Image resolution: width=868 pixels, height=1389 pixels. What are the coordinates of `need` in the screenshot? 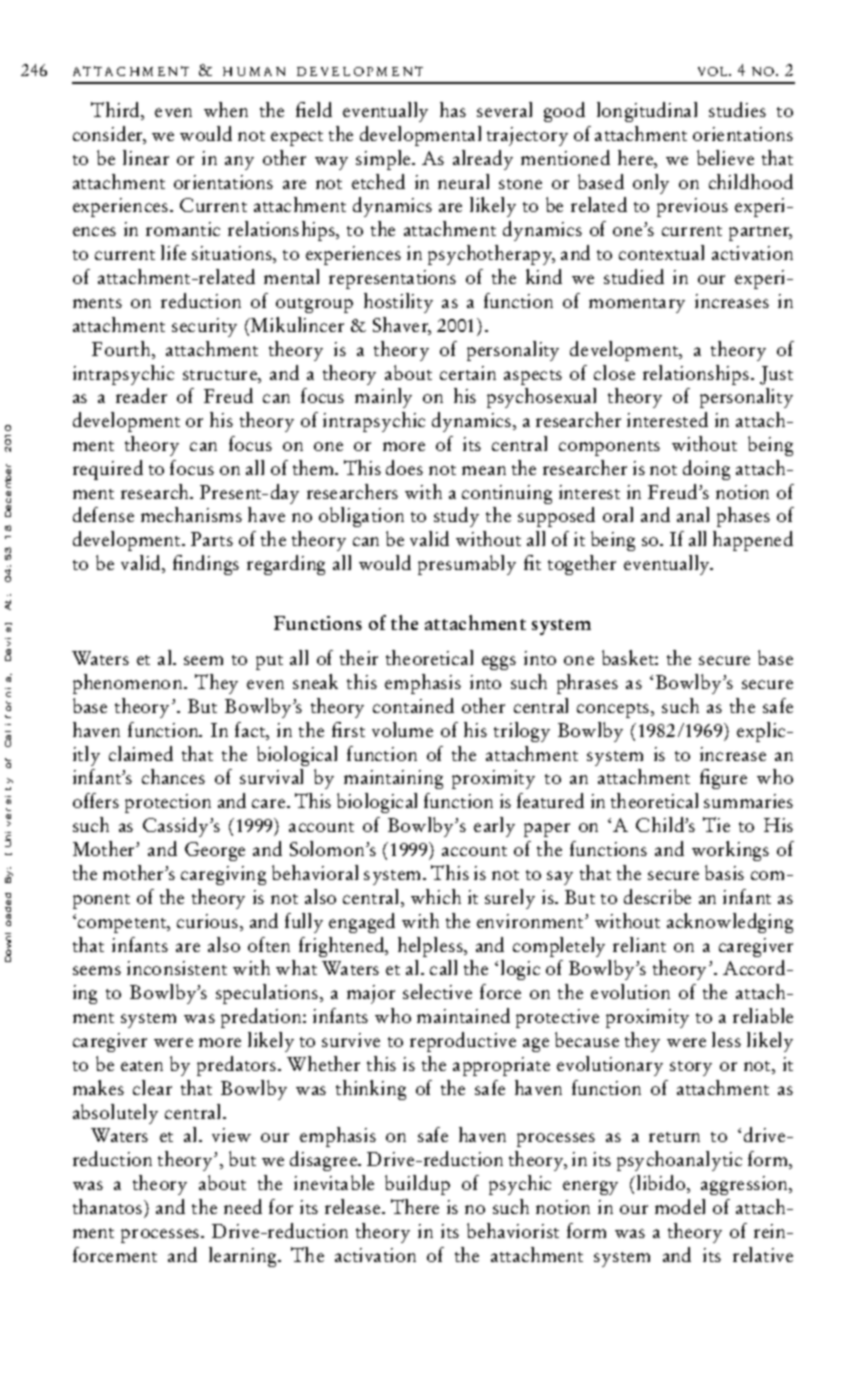 It's located at (243, 1206).
